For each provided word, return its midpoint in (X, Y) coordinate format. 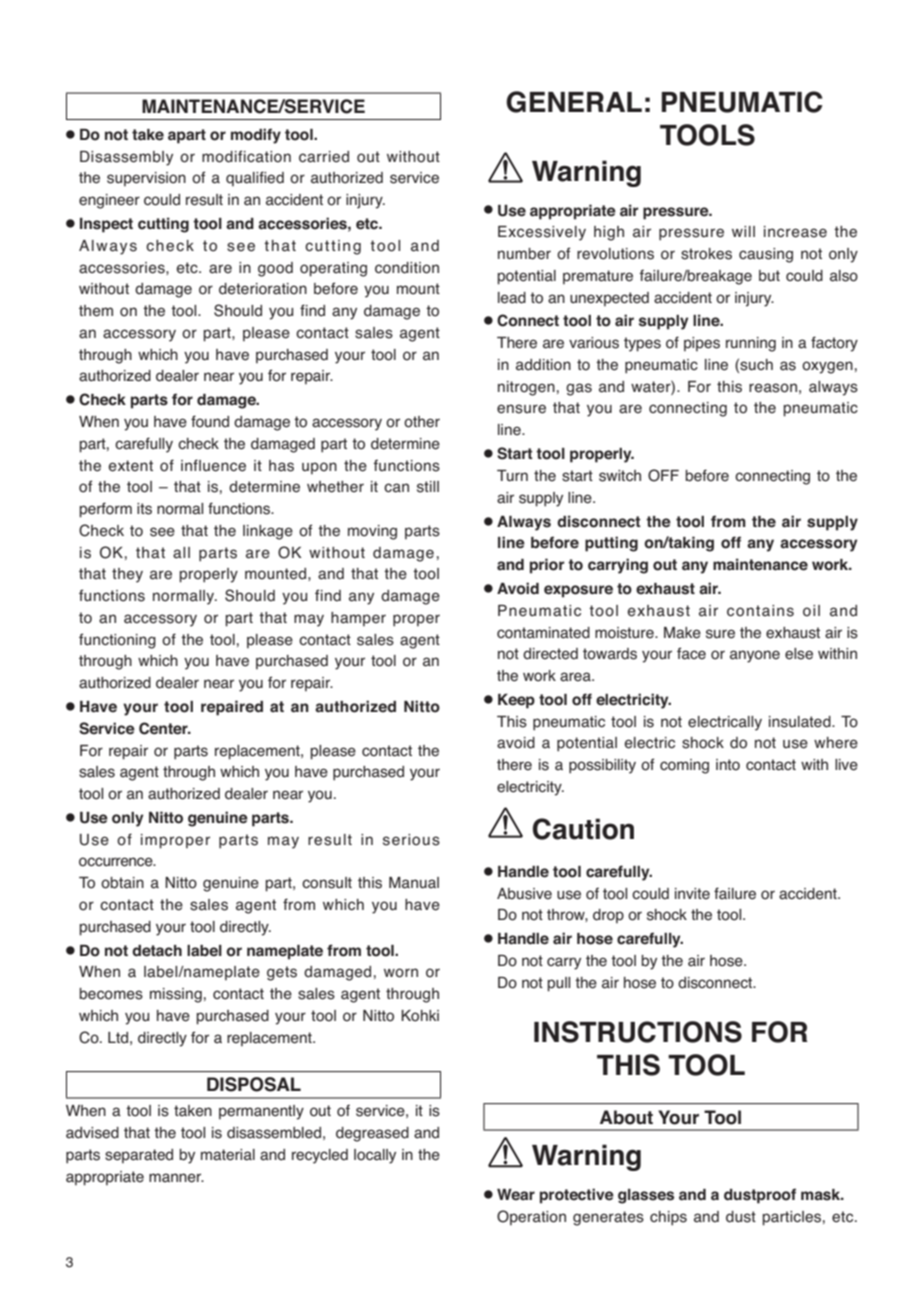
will (743, 231)
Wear (516, 1194)
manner (176, 1178)
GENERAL (574, 102)
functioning (117, 641)
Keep (516, 701)
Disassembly (126, 158)
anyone (755, 656)
